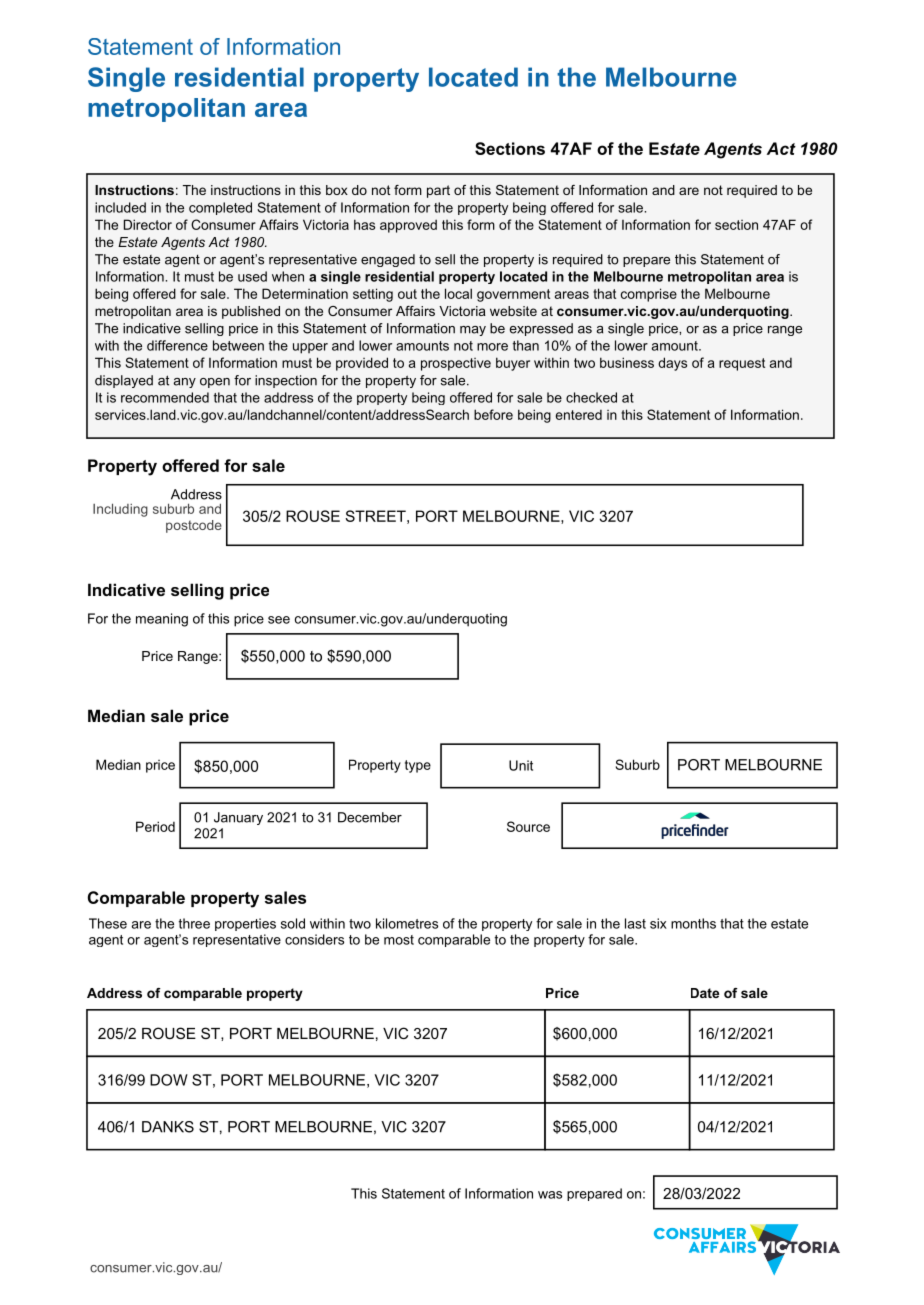 The image size is (924, 1305). I want to click on DOW, so click(169, 1080).
